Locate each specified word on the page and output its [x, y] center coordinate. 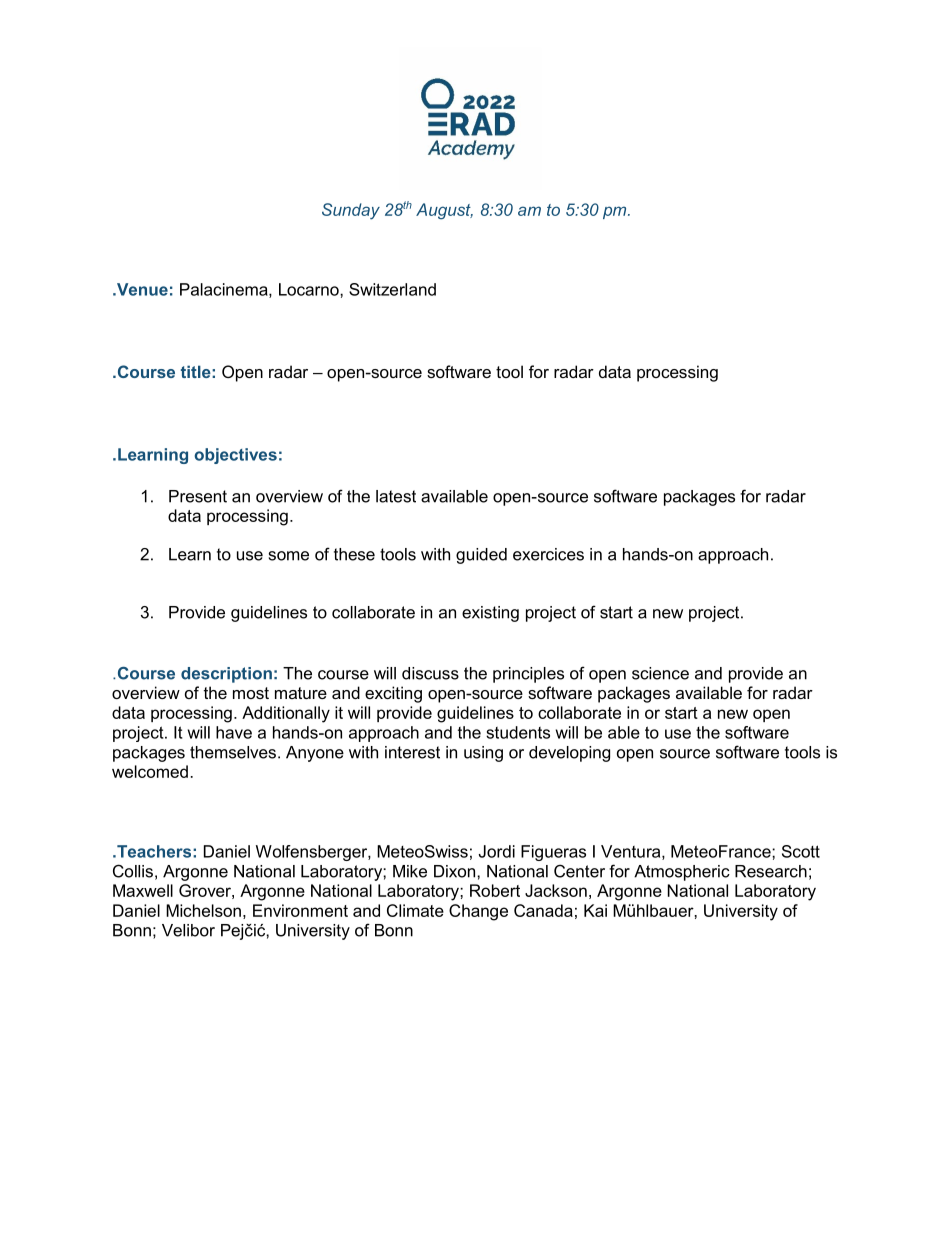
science [660, 673]
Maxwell [143, 890]
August [444, 211]
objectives [236, 456]
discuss [430, 673]
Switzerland [392, 289]
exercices [548, 554]
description [226, 675]
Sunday [351, 211]
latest [396, 496]
